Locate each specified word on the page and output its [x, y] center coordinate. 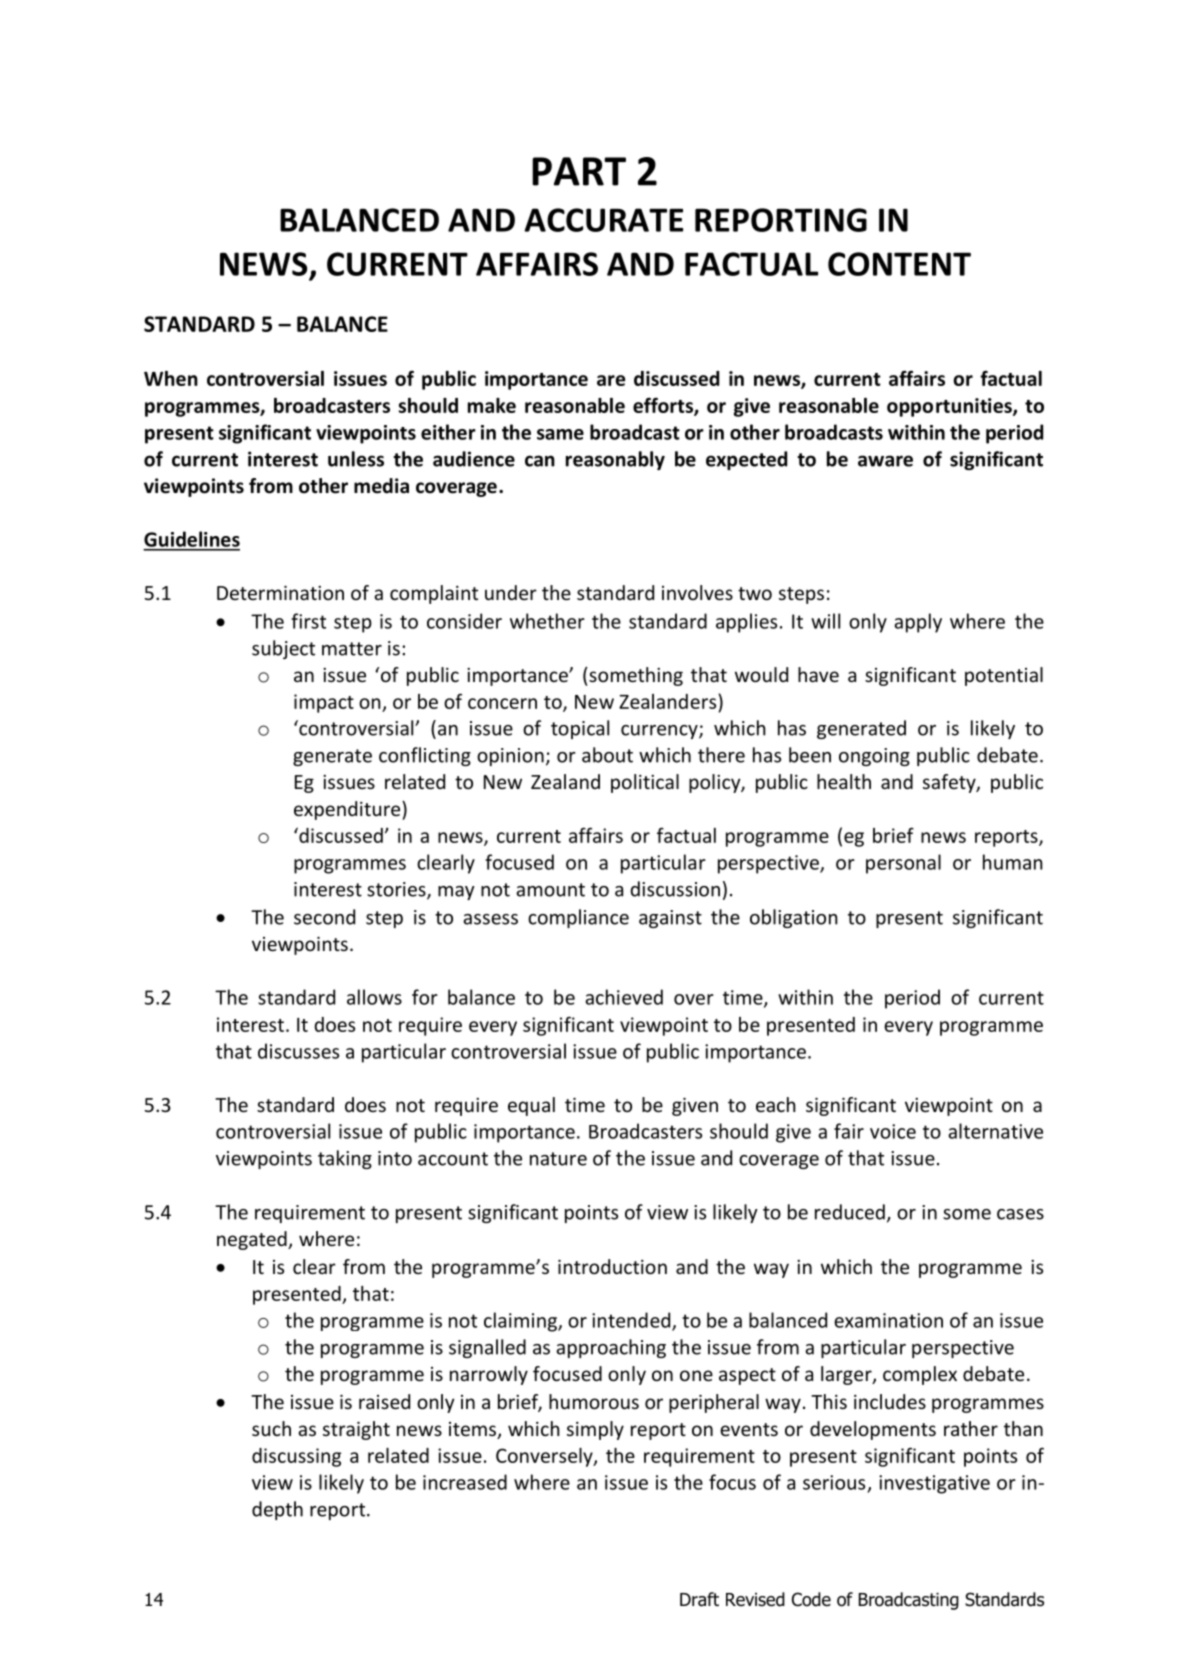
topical [580, 729]
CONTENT [899, 264]
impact [324, 703]
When [171, 378]
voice [893, 1131]
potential [1004, 676]
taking [345, 1159]
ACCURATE [603, 220]
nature [558, 1159]
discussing [296, 1457]
